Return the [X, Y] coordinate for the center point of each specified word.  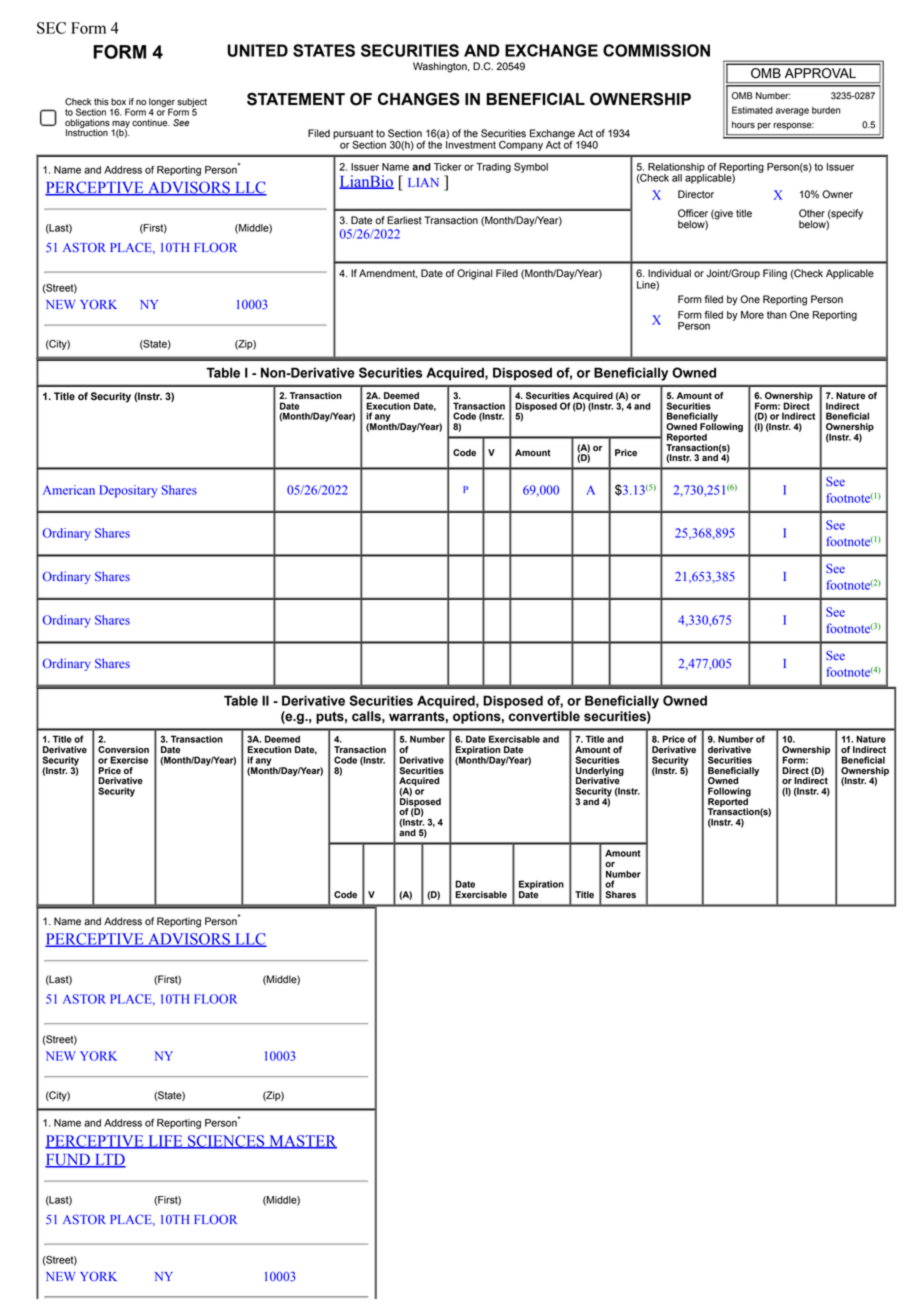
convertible [544, 716]
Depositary [128, 491]
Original [475, 274]
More [752, 315]
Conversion [123, 750]
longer [162, 103]
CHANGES [419, 99]
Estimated [752, 110]
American [69, 490]
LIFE [165, 1142]
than [777, 315]
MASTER [302, 1142]
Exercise [129, 760]
